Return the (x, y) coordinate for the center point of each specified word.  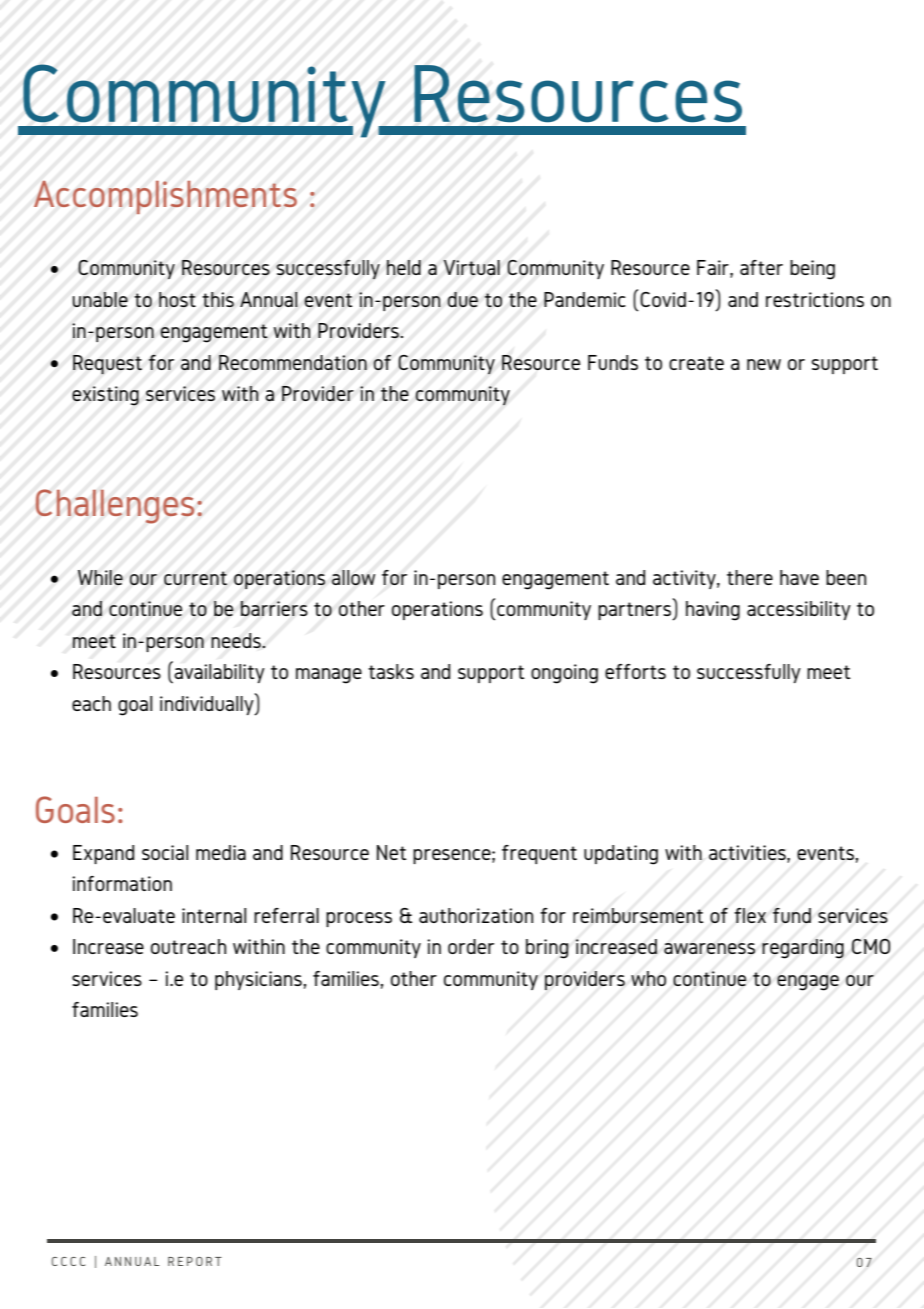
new (764, 364)
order (471, 946)
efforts (635, 671)
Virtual (471, 268)
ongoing (564, 674)
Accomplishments (165, 197)
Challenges (115, 506)
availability (218, 673)
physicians (259, 980)
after (761, 267)
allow (353, 578)
